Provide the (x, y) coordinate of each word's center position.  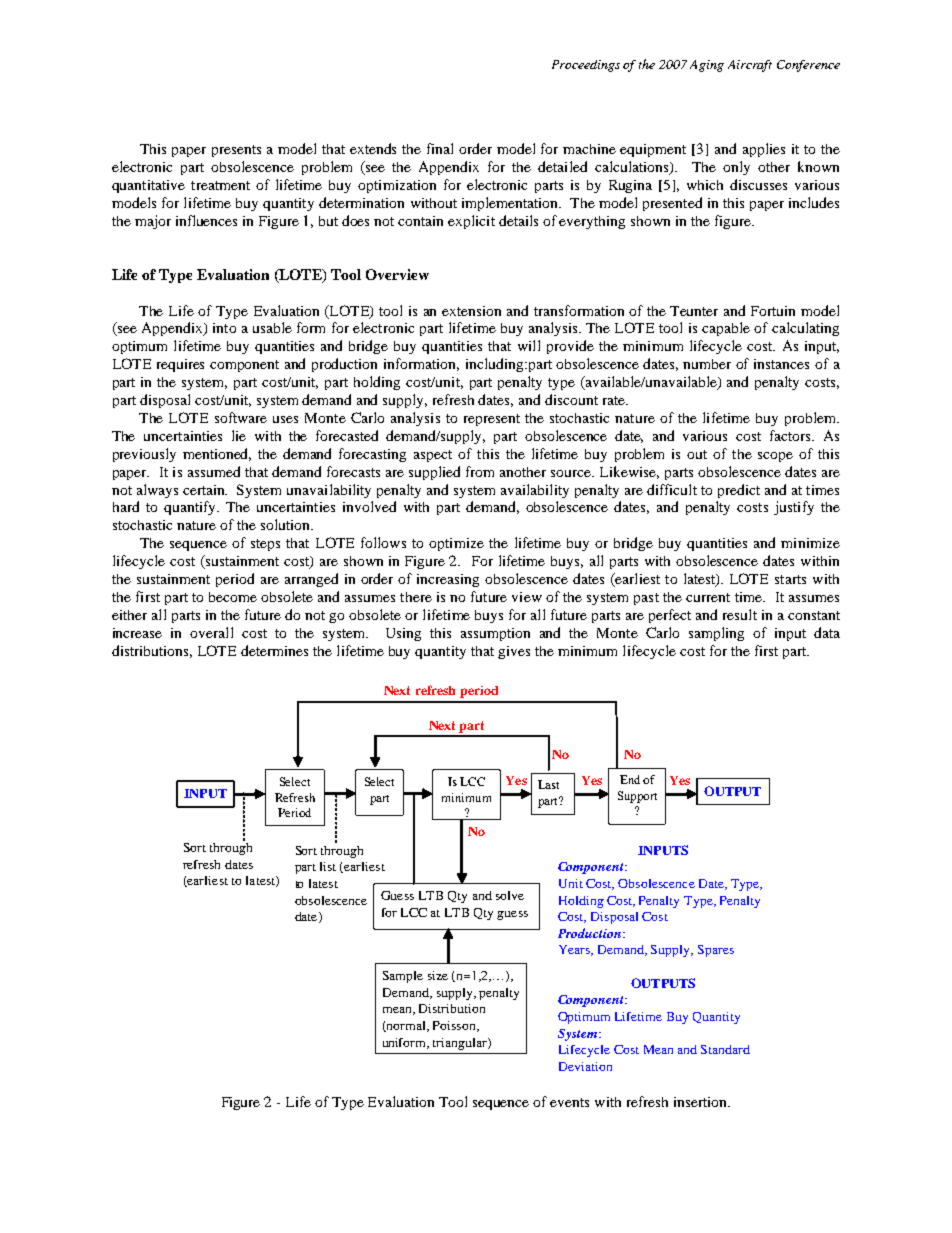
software (241, 417)
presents (236, 151)
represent (492, 420)
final (440, 148)
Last (548, 784)
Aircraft (750, 66)
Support (637, 797)
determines (274, 650)
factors (791, 435)
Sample (403, 977)
